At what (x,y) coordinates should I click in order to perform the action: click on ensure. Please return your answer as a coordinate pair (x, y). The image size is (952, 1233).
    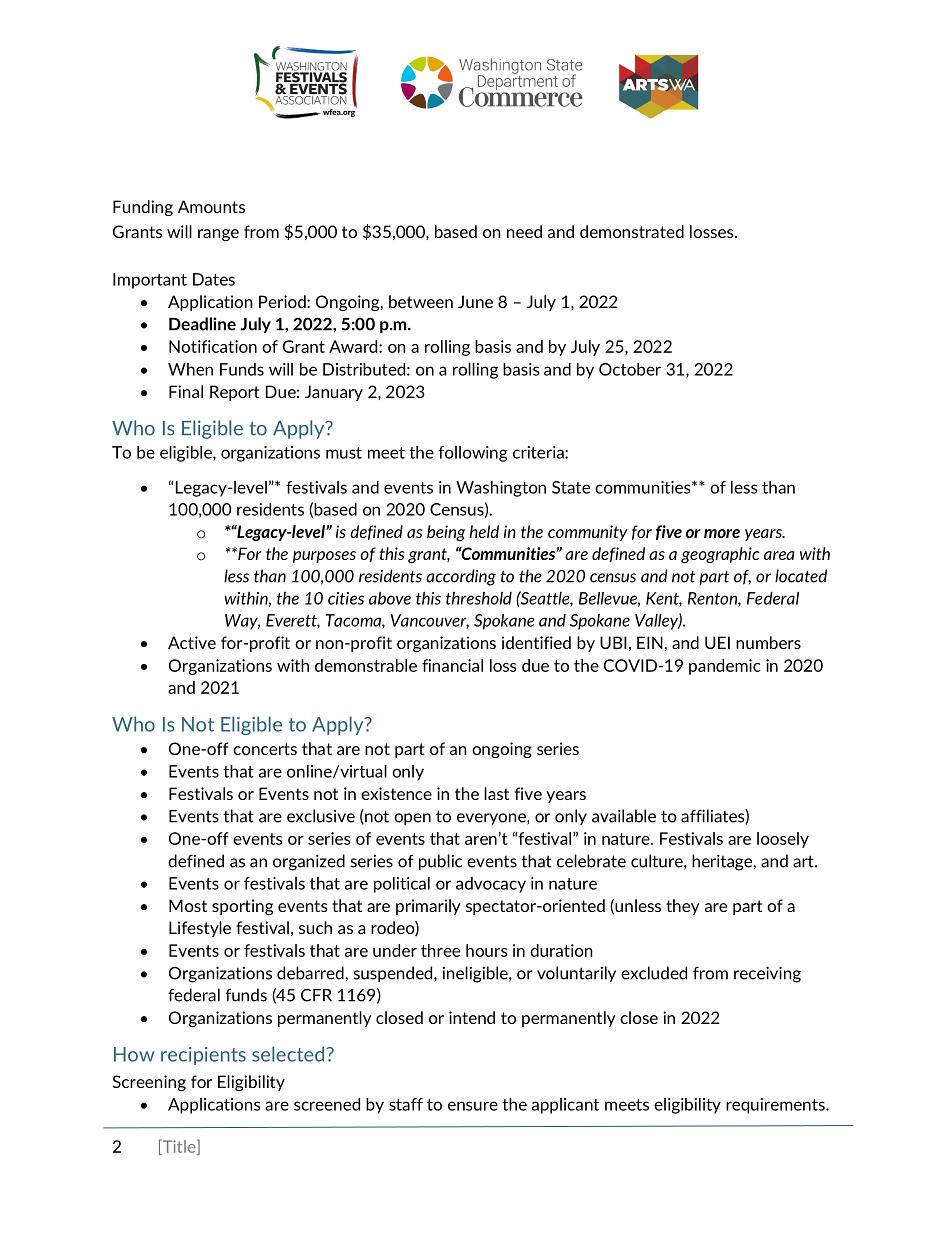
    Looking at the image, I should click on (473, 1106).
